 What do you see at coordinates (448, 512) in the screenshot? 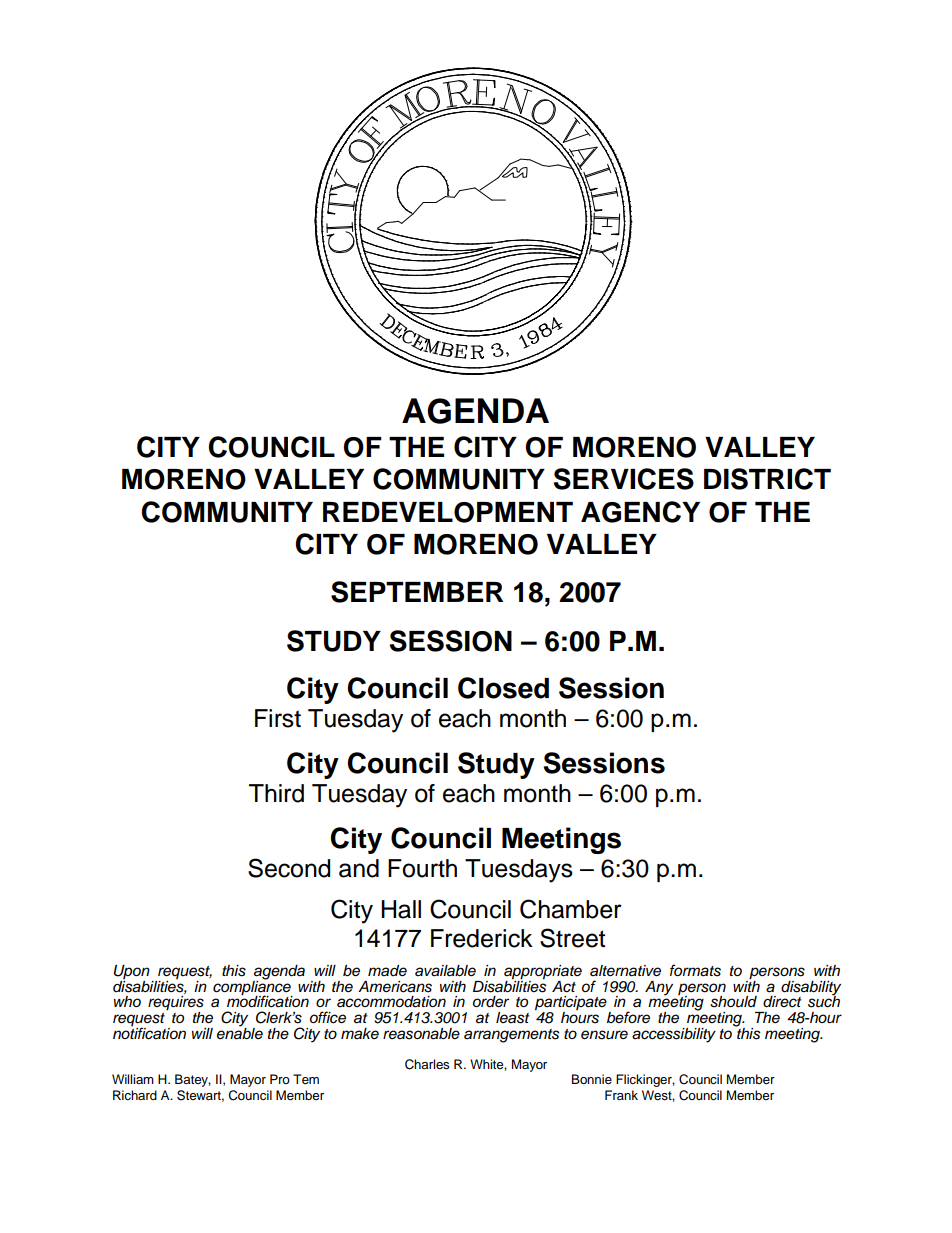
I see `REDEVELOPMENT` at bounding box center [448, 512].
